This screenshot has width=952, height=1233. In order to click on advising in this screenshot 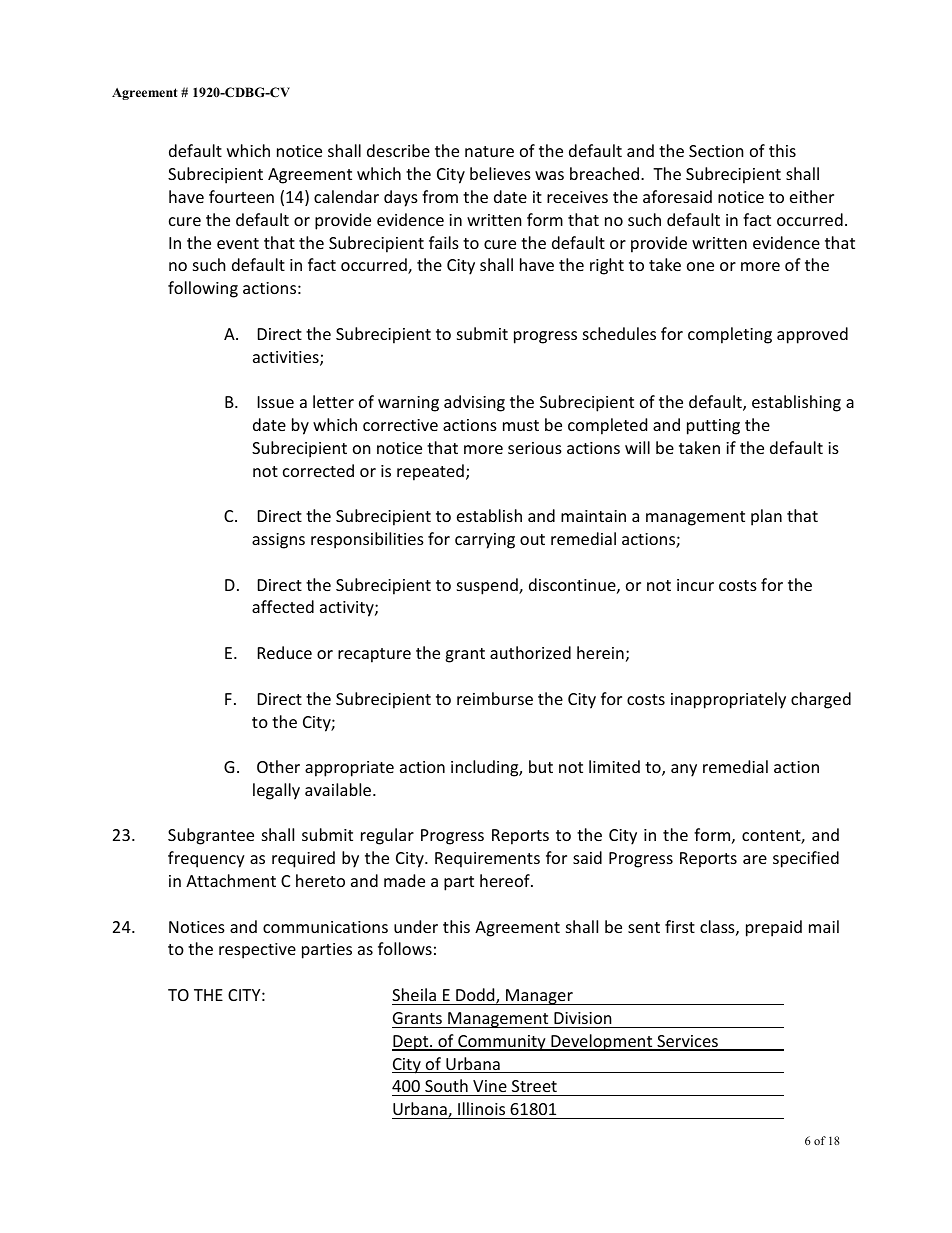, I will do `click(474, 403)`.
